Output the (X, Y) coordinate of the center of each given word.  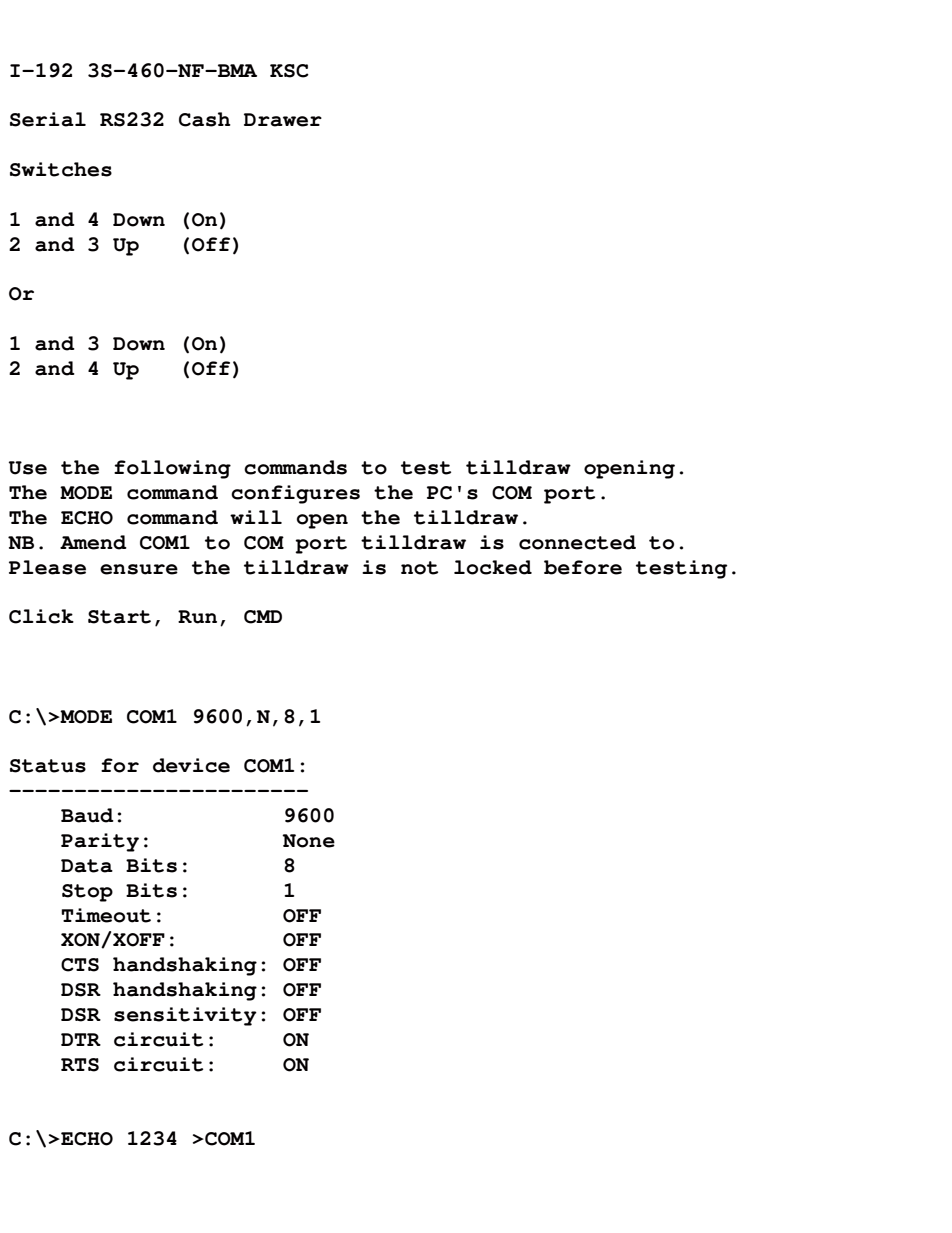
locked (493, 567)
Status (48, 766)
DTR (81, 1039)
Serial (48, 119)
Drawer (283, 120)
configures (295, 494)
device (191, 765)
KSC (289, 71)
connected (577, 542)
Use (28, 468)
